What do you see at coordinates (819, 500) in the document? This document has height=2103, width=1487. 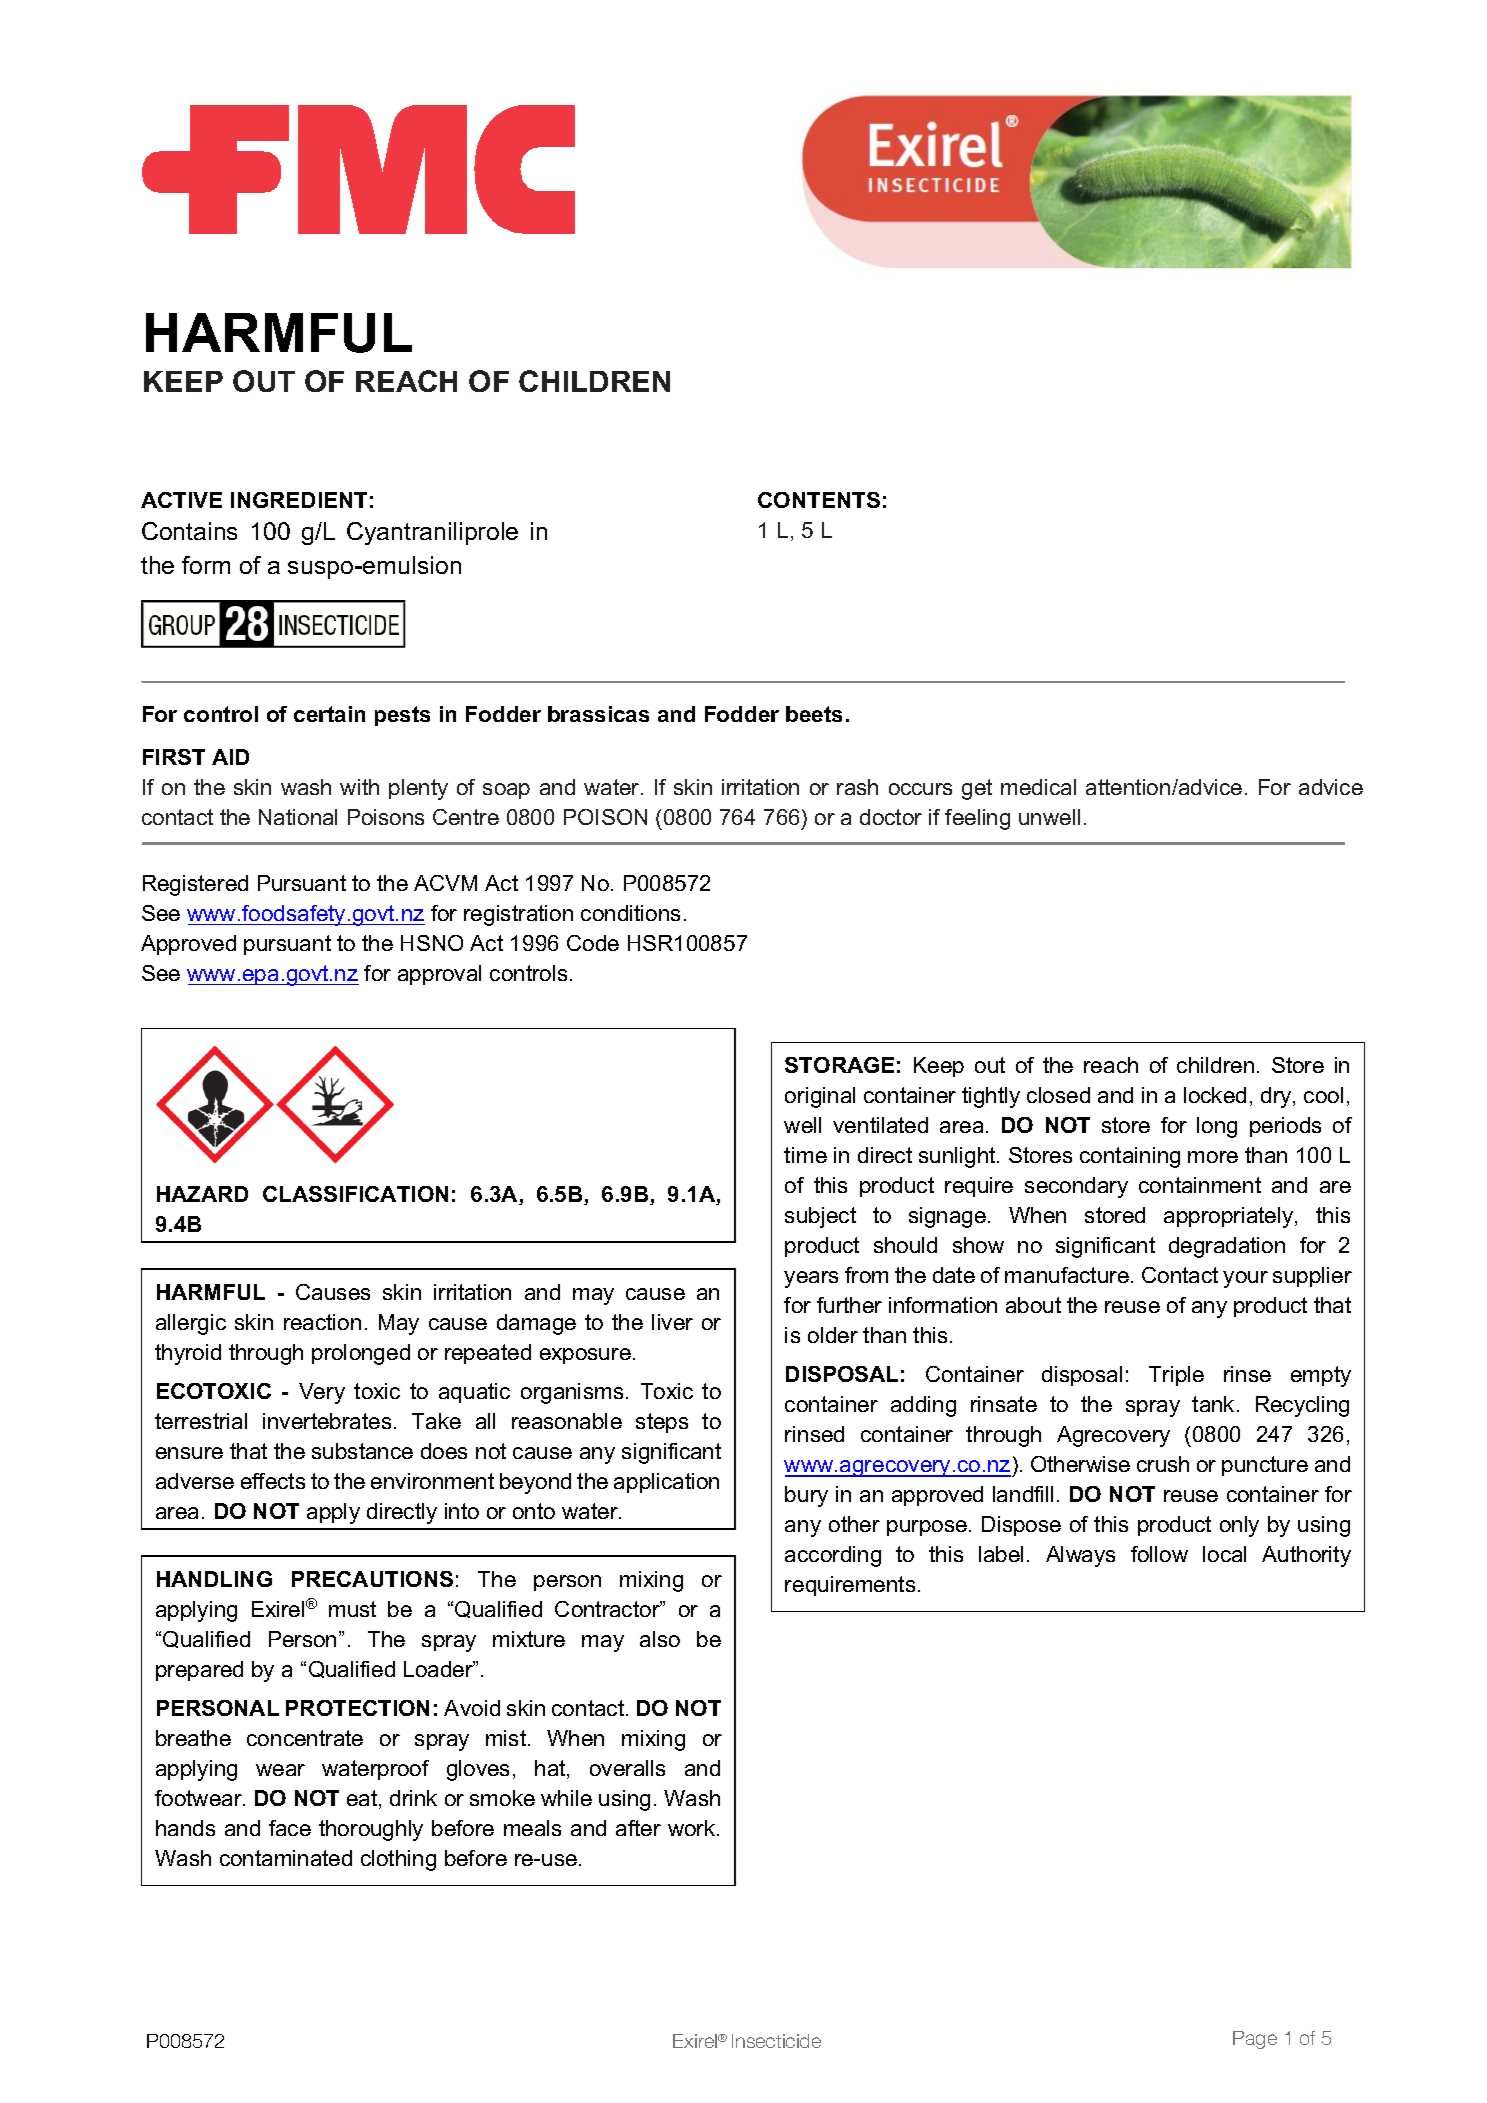 I see `CONTENTS` at bounding box center [819, 500].
